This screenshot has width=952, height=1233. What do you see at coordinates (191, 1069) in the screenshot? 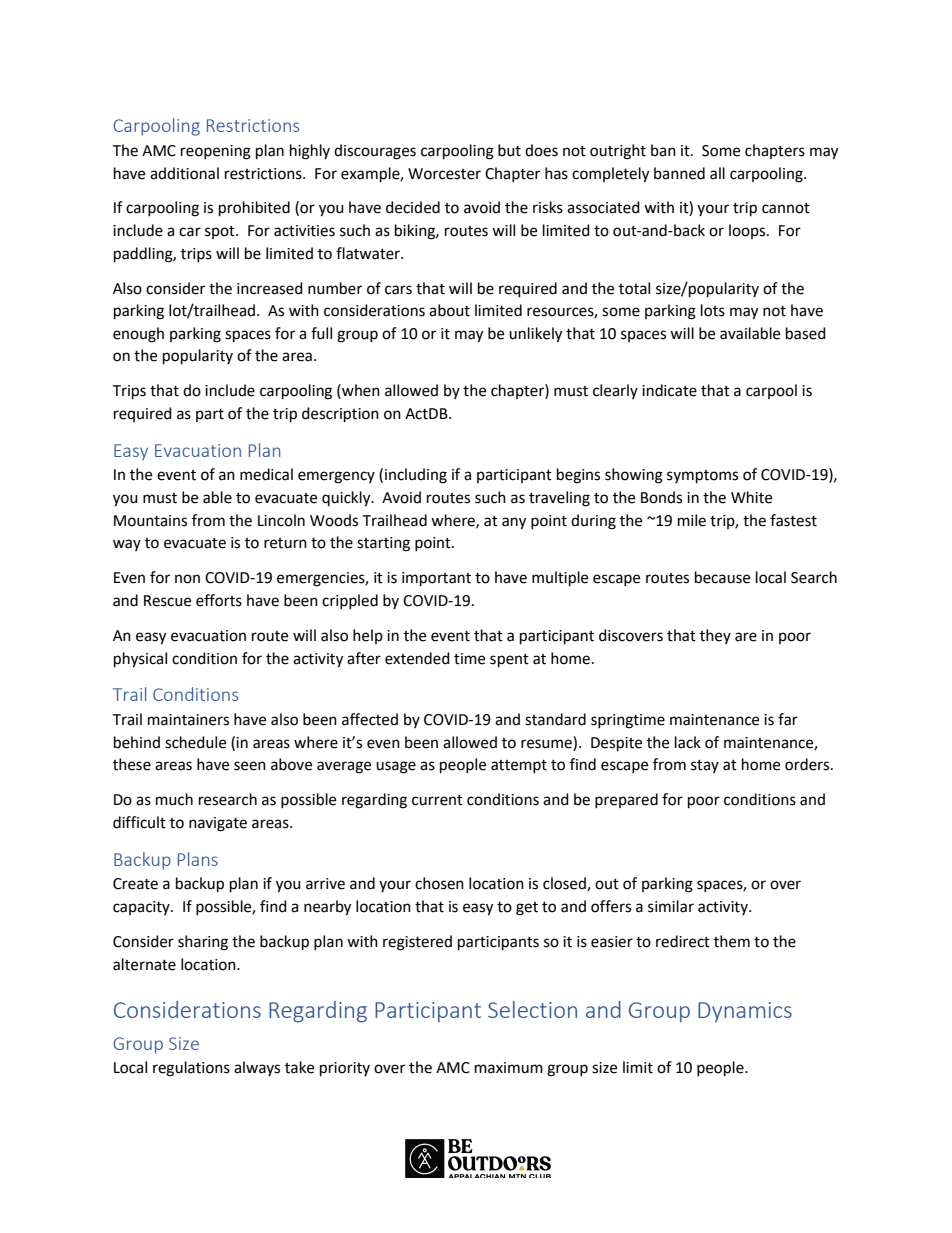
I see `regulations` at bounding box center [191, 1069].
